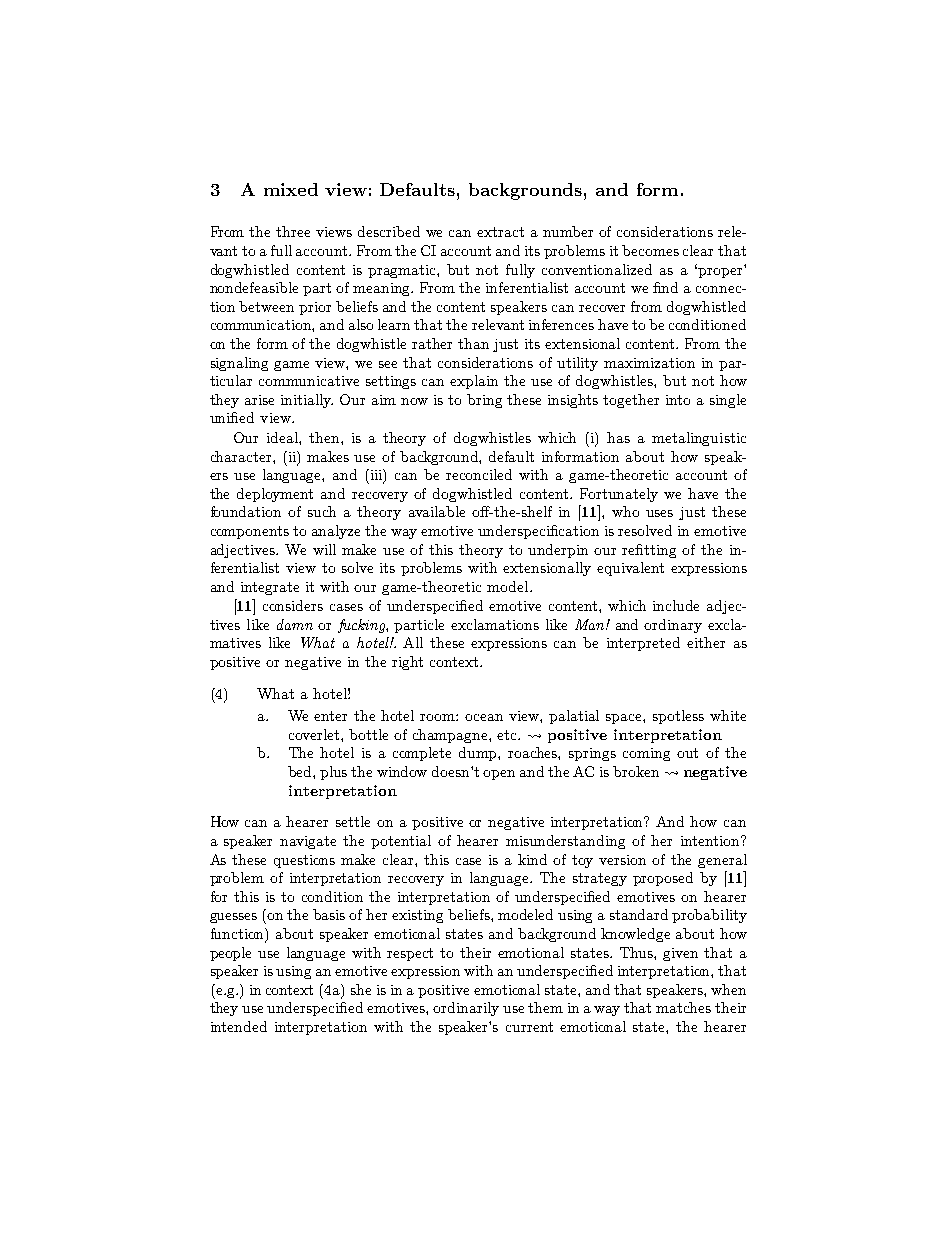 This image has width=952, height=1233. What do you see at coordinates (239, 1026) in the image?
I see `intended` at bounding box center [239, 1026].
